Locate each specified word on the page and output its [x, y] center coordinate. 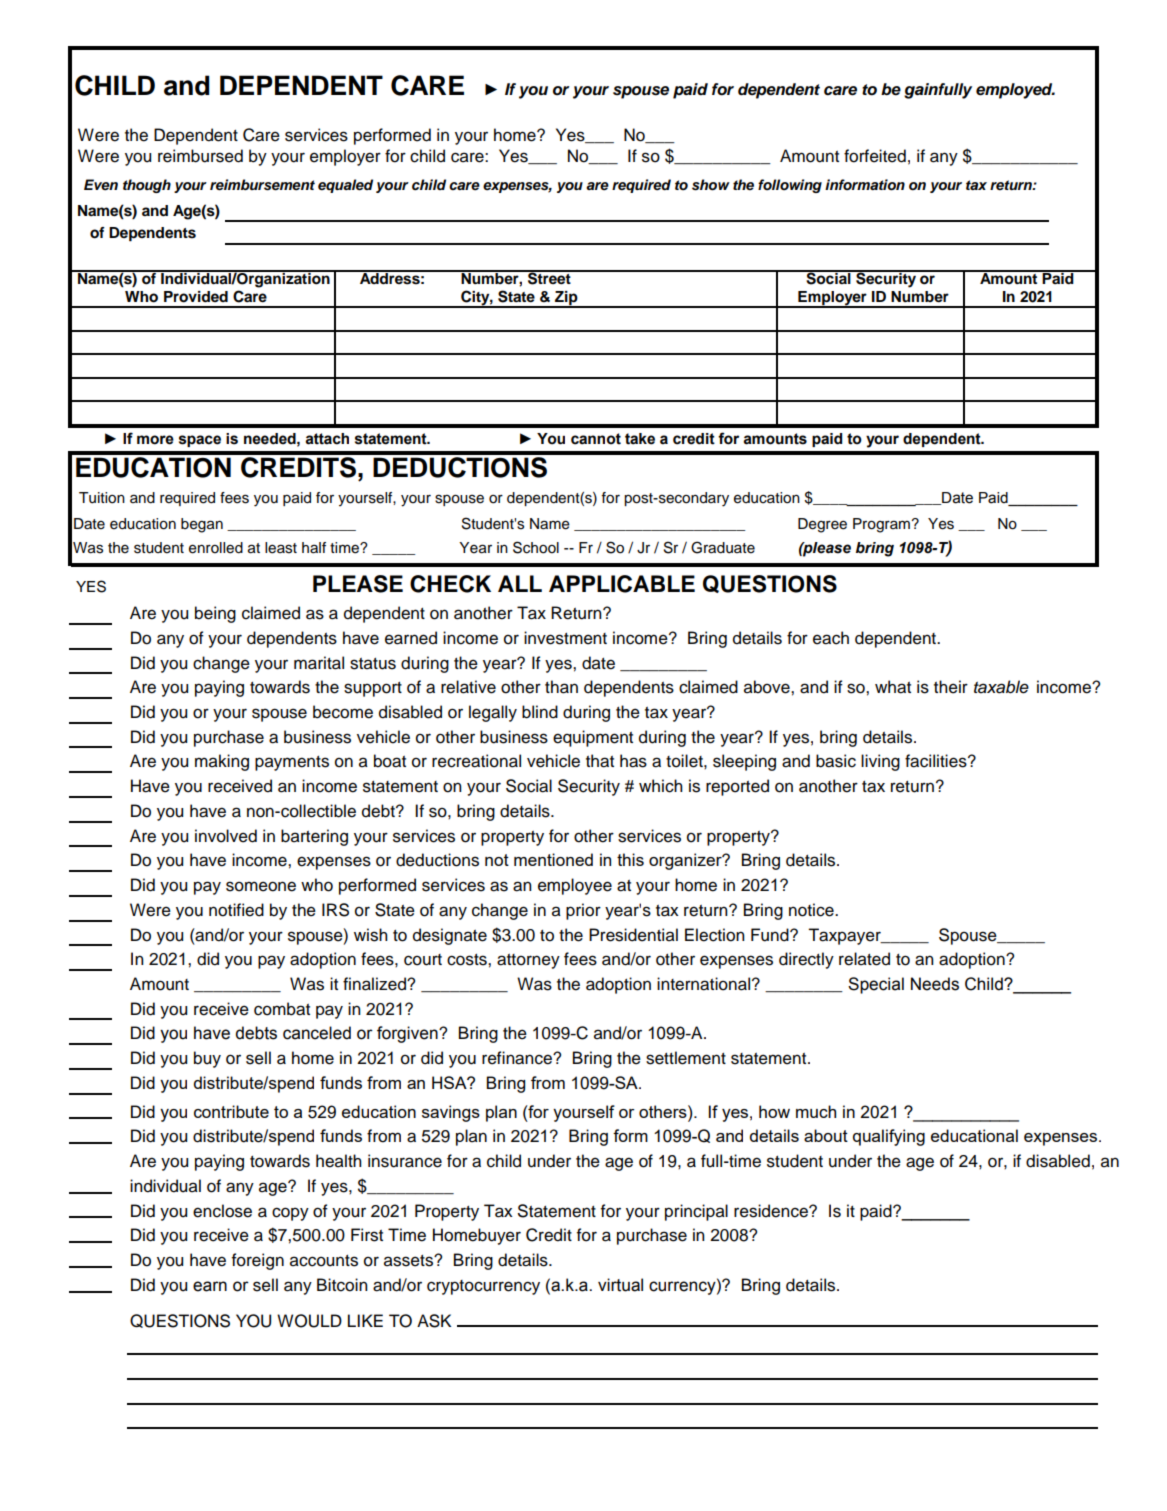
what [893, 687]
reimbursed [200, 156]
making [222, 762]
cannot [596, 439]
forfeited [875, 156]
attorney [528, 961]
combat [282, 1009]
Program [881, 525]
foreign [258, 1261]
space [200, 441]
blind [540, 712]
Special [876, 985]
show [711, 185]
